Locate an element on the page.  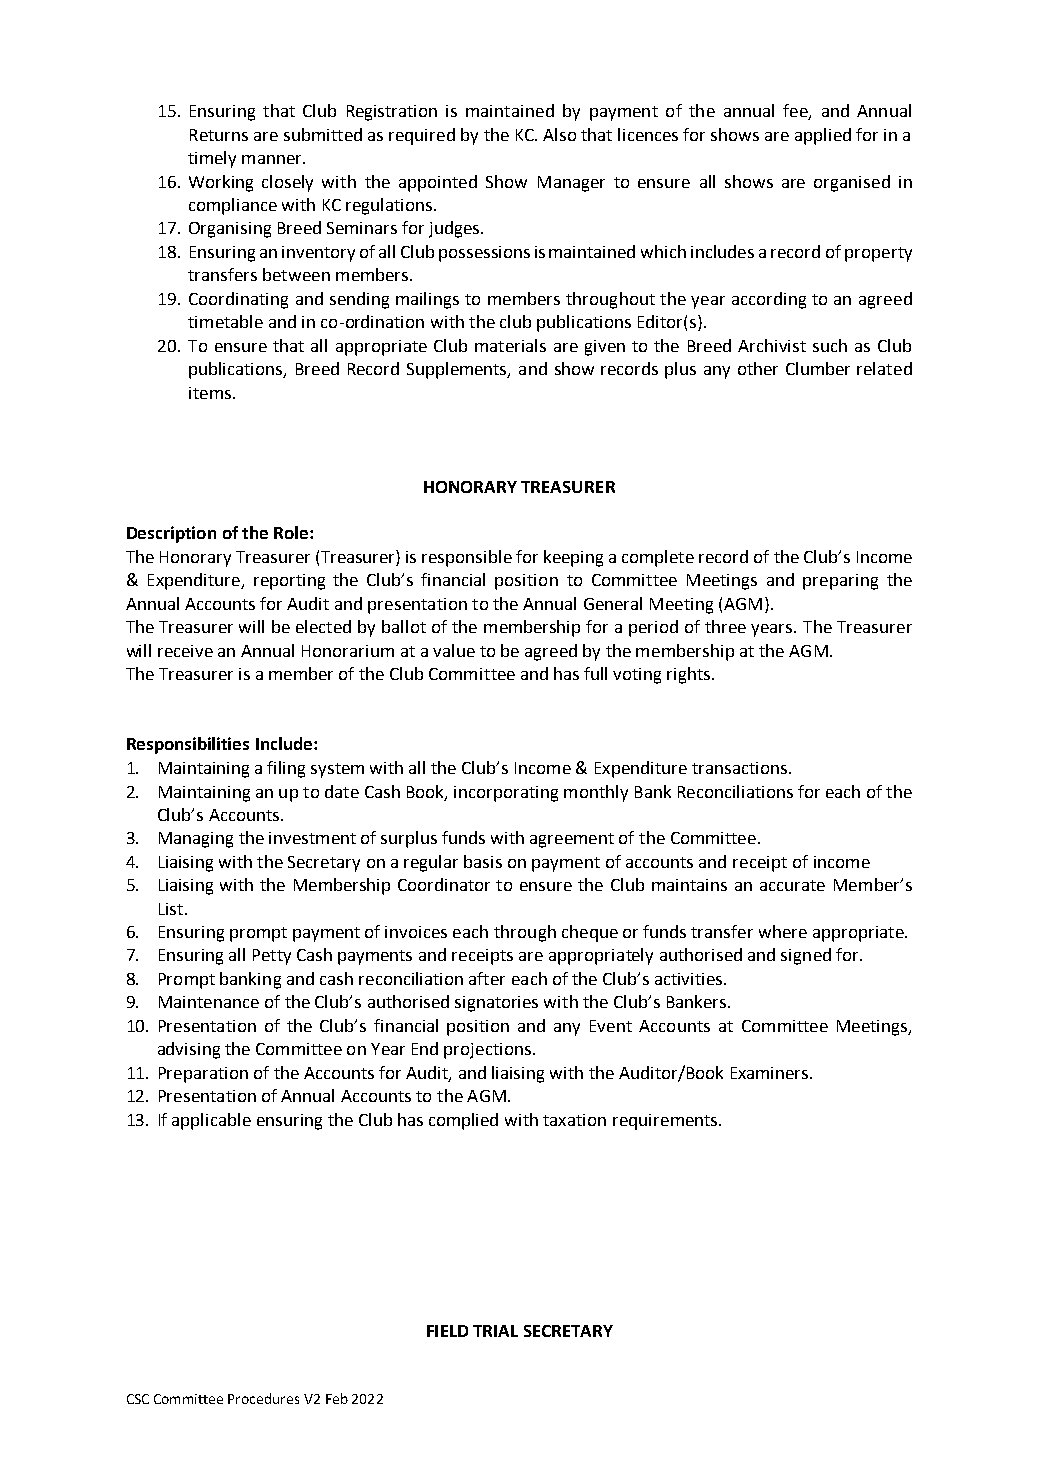
timely is located at coordinates (212, 159).
